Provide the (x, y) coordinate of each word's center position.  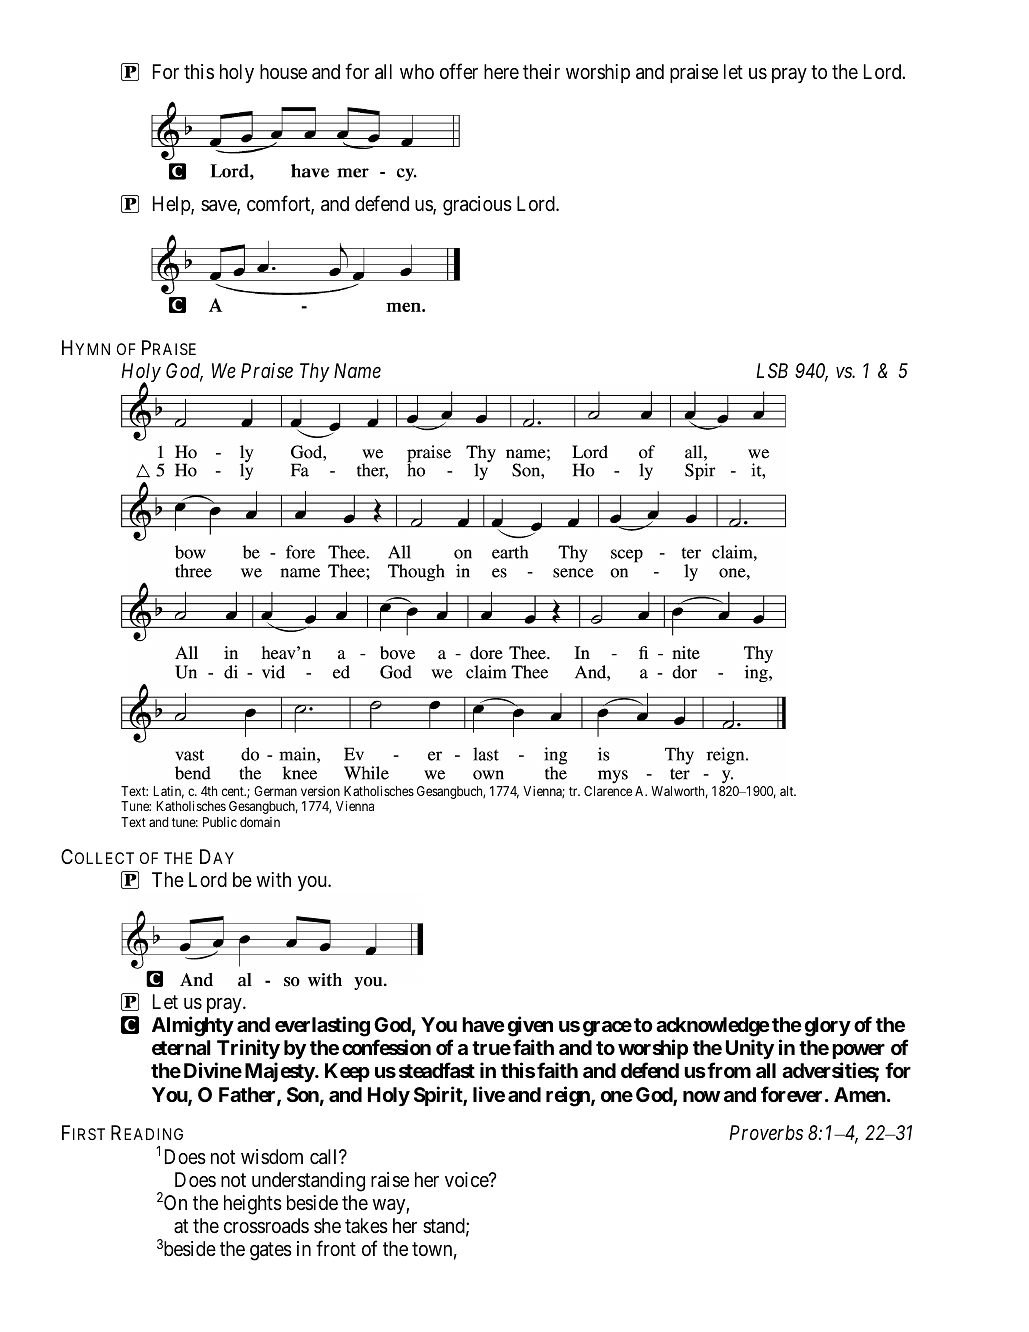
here (501, 71)
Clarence (608, 791)
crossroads (266, 1226)
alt (788, 791)
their (541, 71)
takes (366, 1226)
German (275, 791)
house (283, 71)
